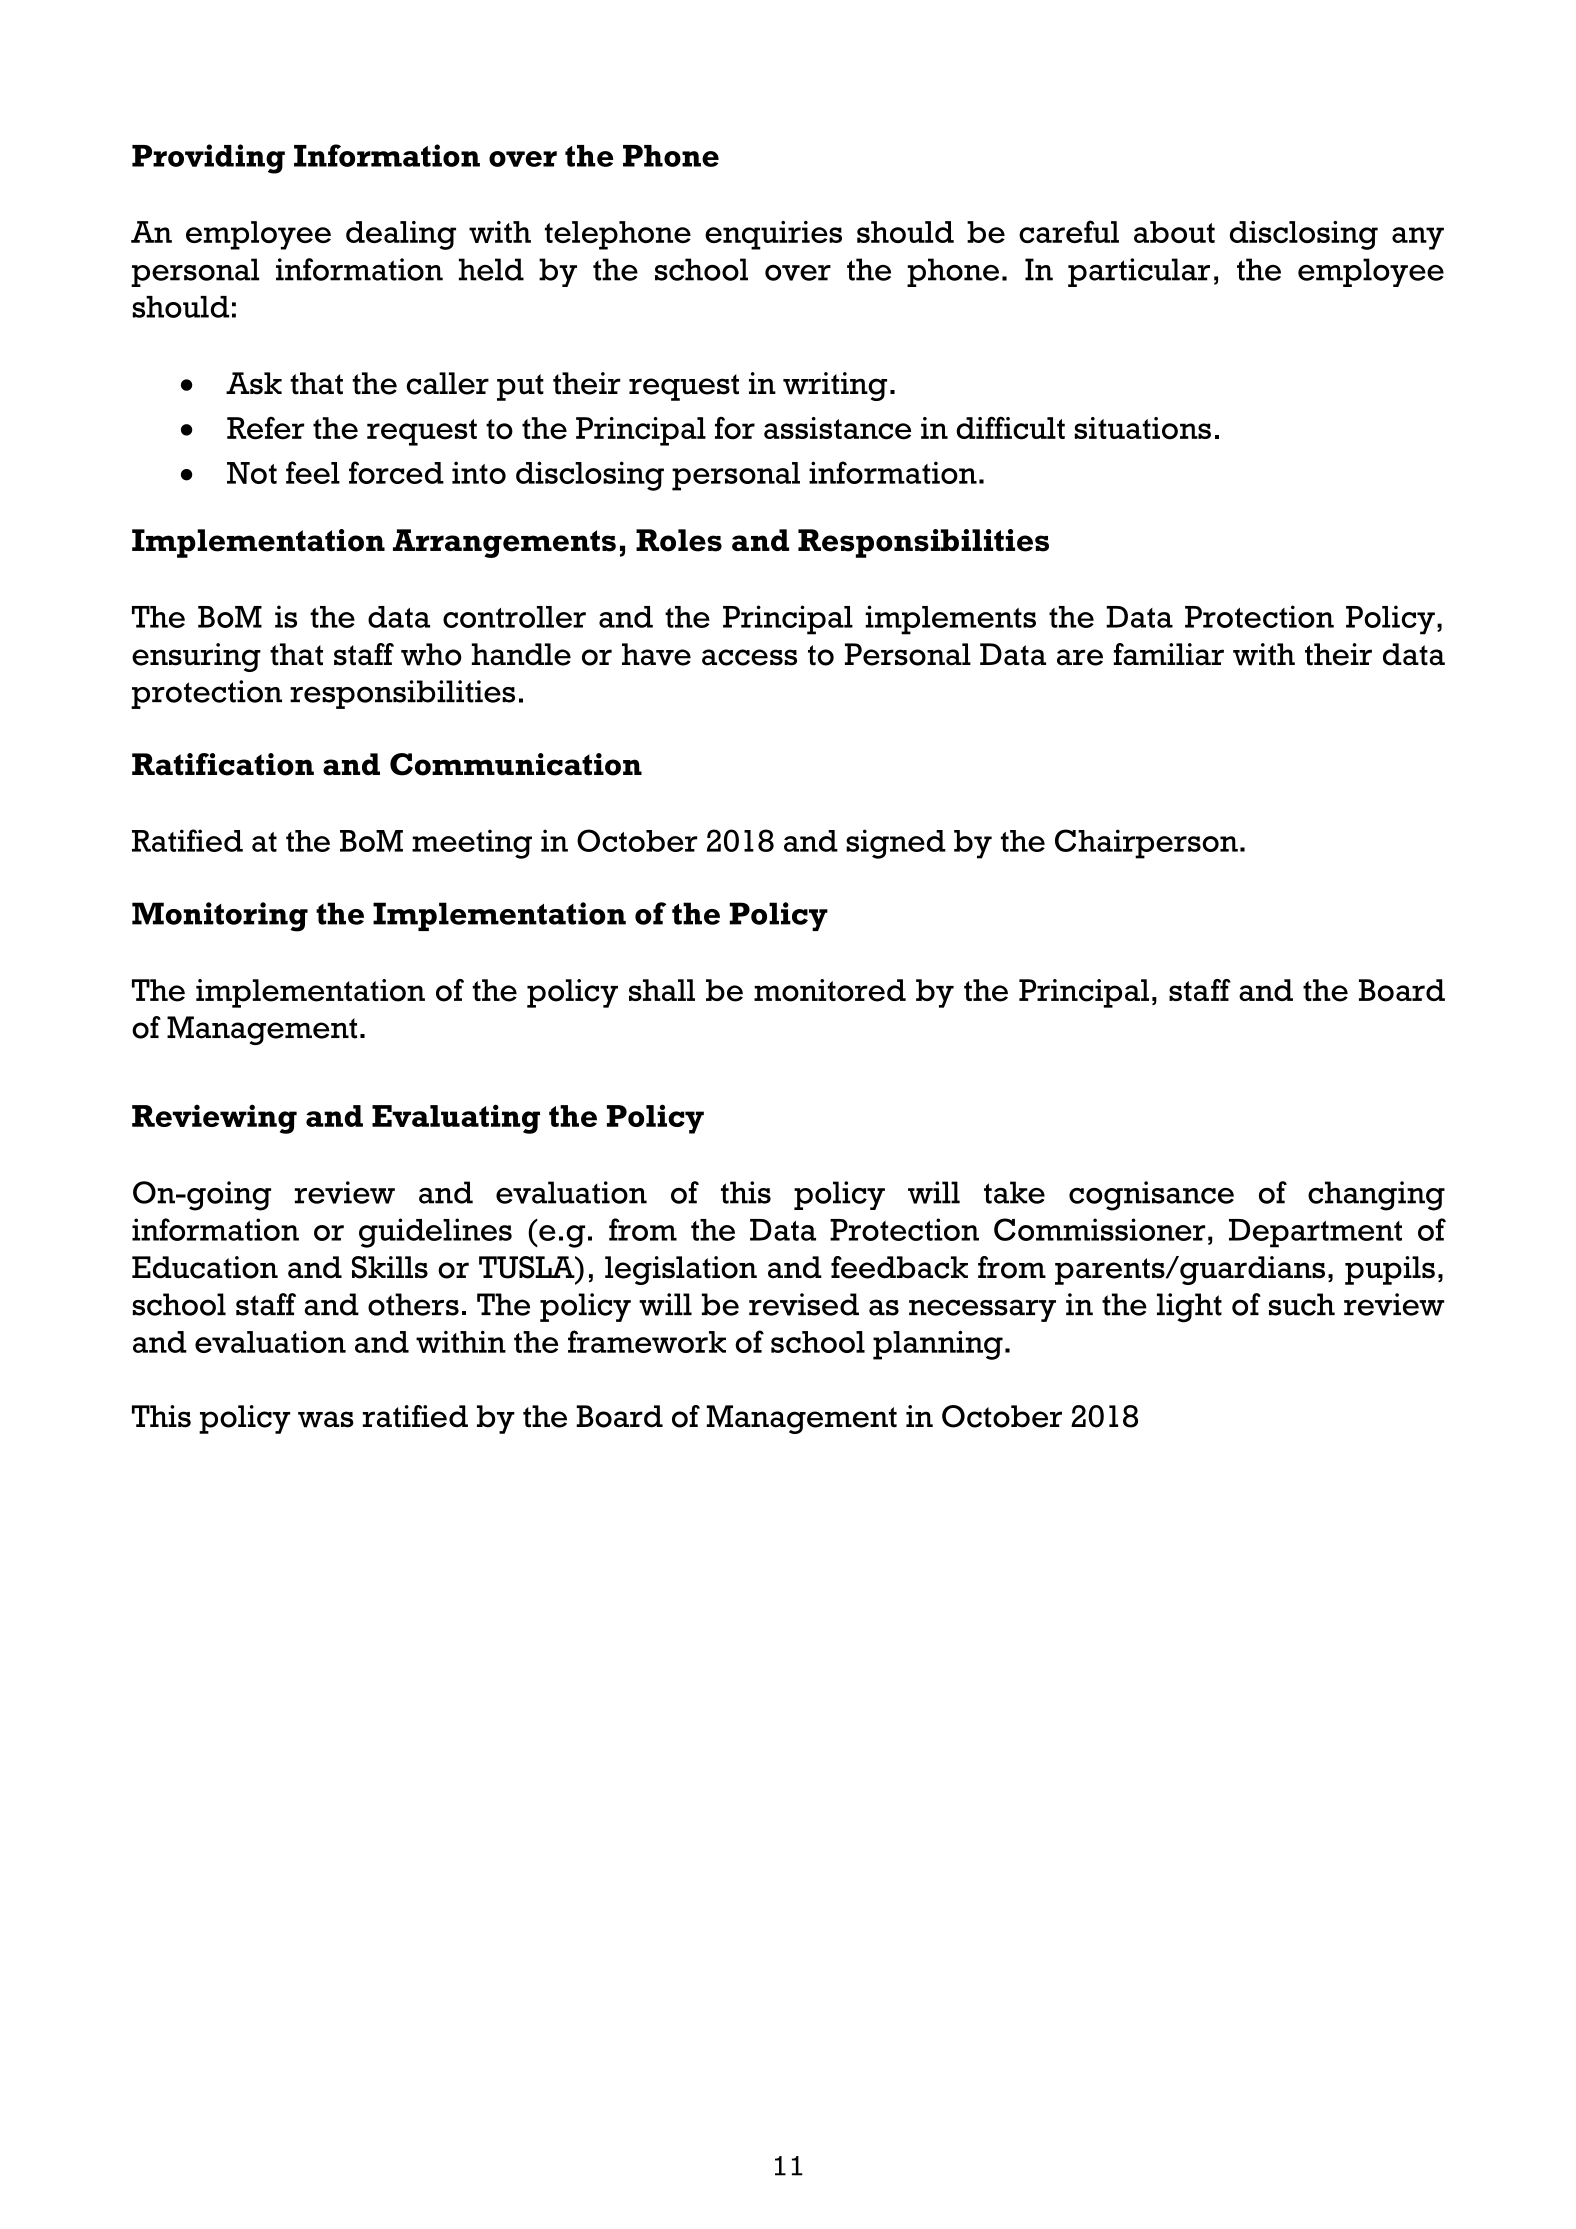 The image size is (1576, 2229). Describe the element at coordinates (1174, 232) in the image. I see `about` at that location.
